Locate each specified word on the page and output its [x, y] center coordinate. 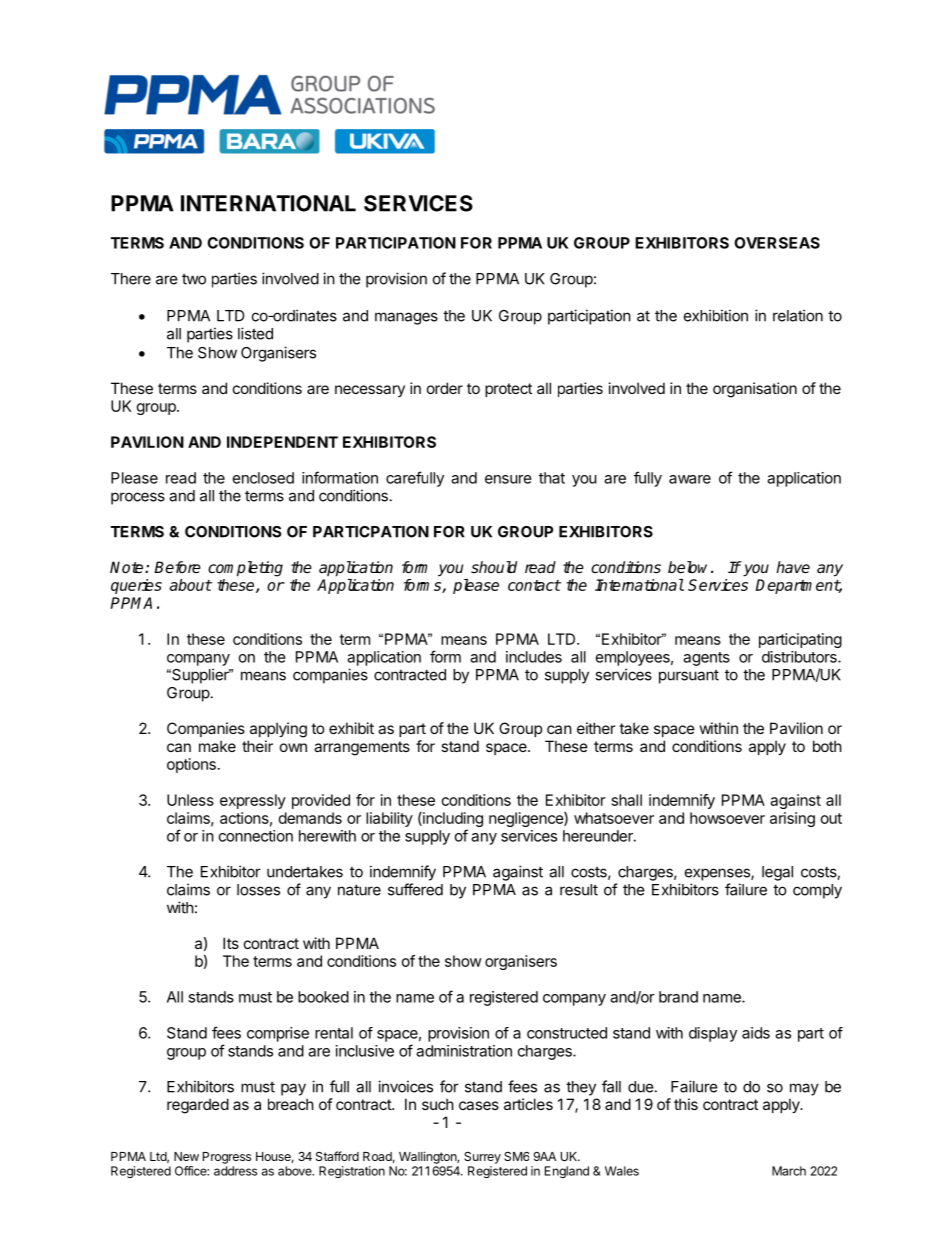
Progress [227, 1158]
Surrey [482, 1158]
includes [534, 657]
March [789, 1171]
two [194, 279]
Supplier [200, 676]
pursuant [689, 677]
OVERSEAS [777, 243]
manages [406, 318]
